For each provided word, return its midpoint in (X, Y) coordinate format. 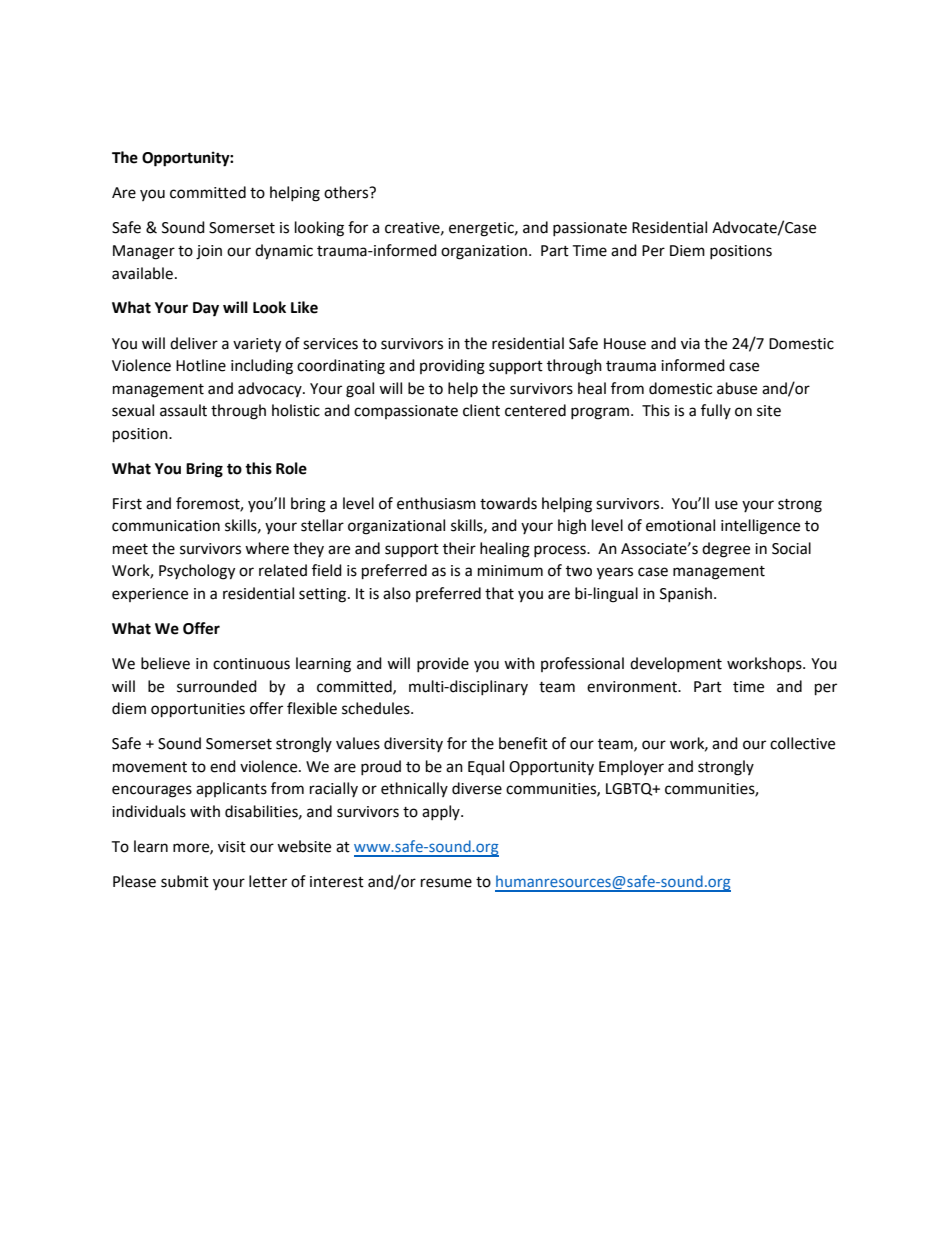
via (690, 344)
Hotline (201, 365)
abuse (737, 388)
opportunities (198, 710)
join (209, 252)
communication (166, 526)
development (676, 664)
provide (443, 664)
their (459, 548)
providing (452, 367)
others (347, 192)
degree (726, 550)
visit (232, 847)
